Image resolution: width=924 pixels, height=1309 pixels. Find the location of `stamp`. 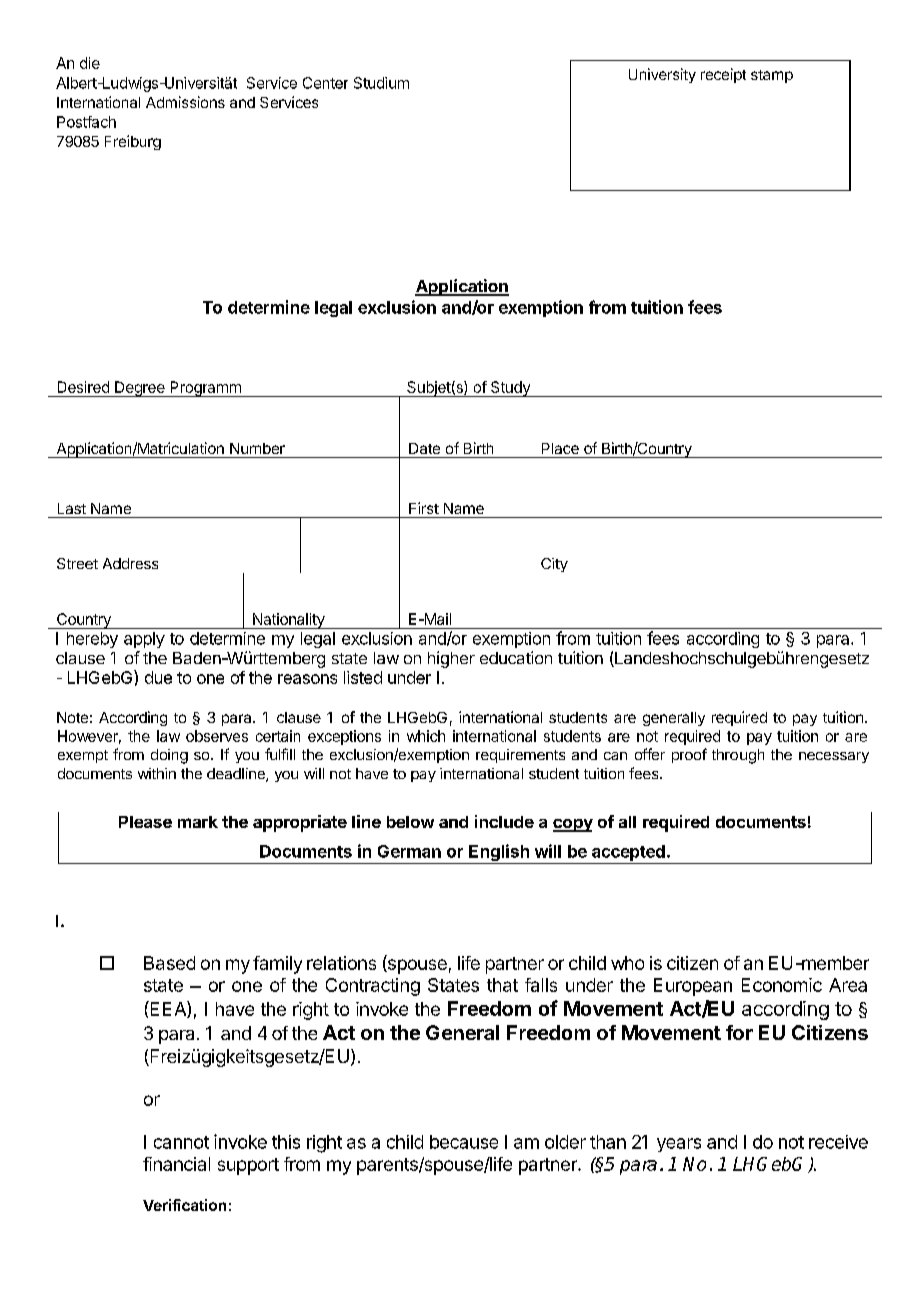

stamp is located at coordinates (772, 76).
